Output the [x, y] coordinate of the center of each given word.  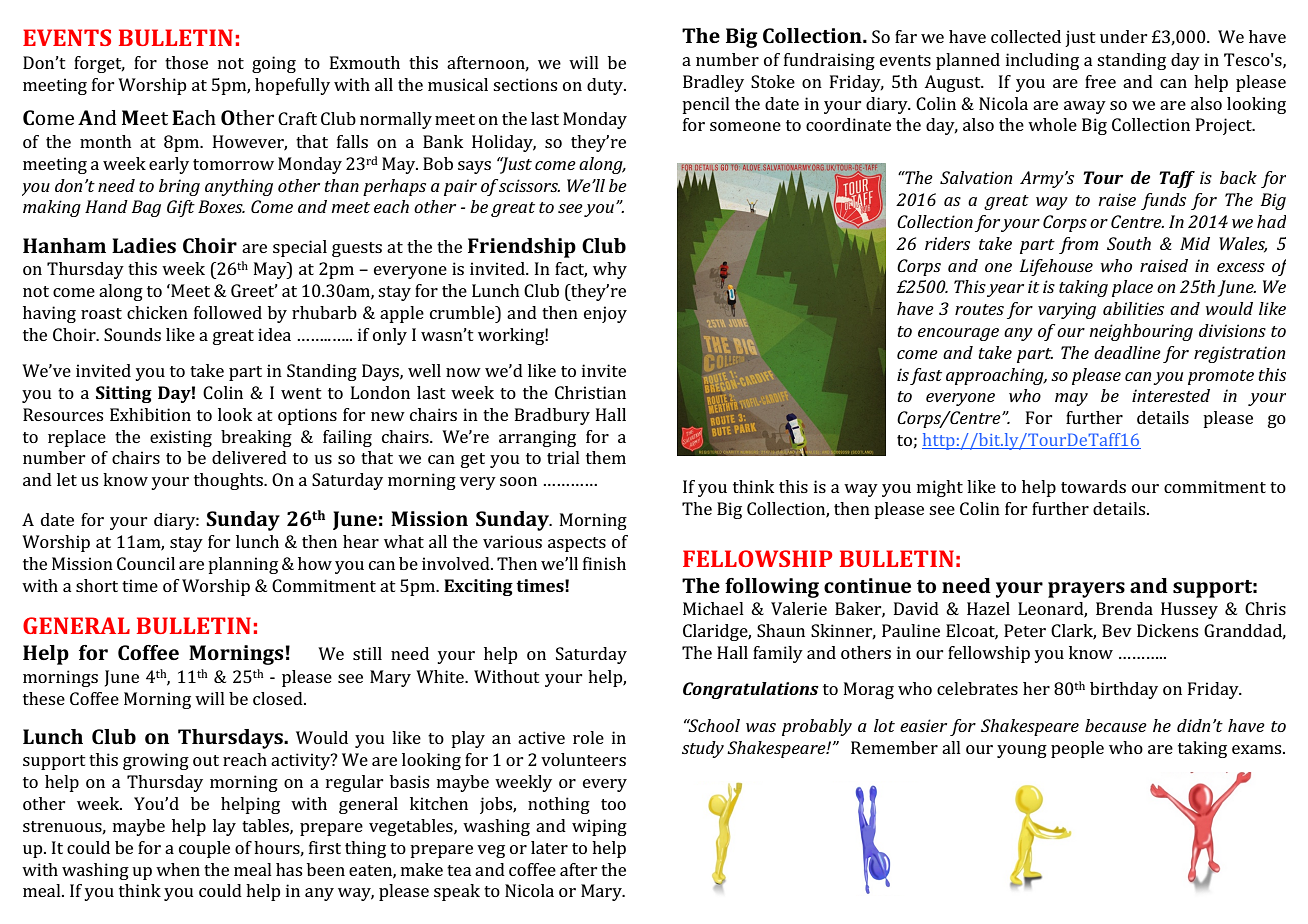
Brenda [1124, 608]
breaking [256, 438]
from [1078, 245]
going [274, 64]
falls [352, 141]
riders [947, 243]
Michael [713, 608]
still [367, 653]
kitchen [439, 803]
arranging [537, 438]
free [1100, 81]
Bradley [713, 83]
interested [1171, 395]
